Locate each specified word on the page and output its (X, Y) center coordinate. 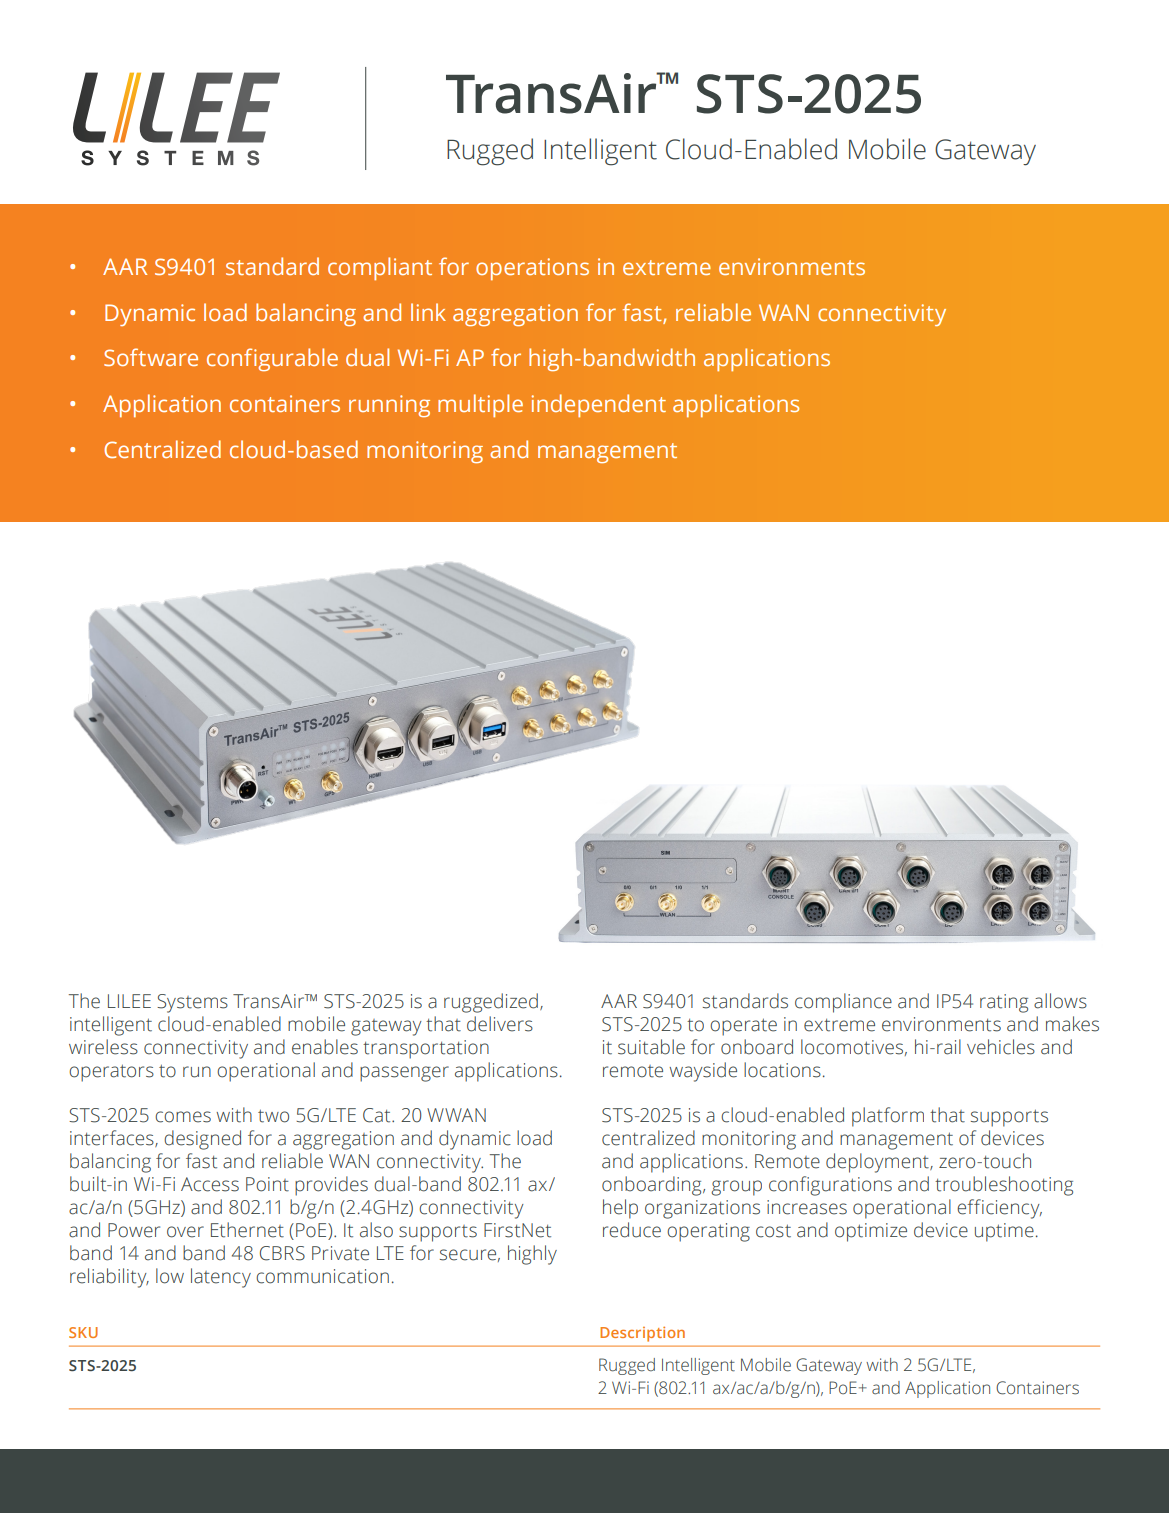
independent (599, 405)
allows (1060, 1001)
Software (151, 357)
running (389, 406)
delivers (500, 1024)
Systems (192, 1003)
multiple (480, 405)
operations (532, 269)
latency (221, 1278)
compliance (843, 1003)
